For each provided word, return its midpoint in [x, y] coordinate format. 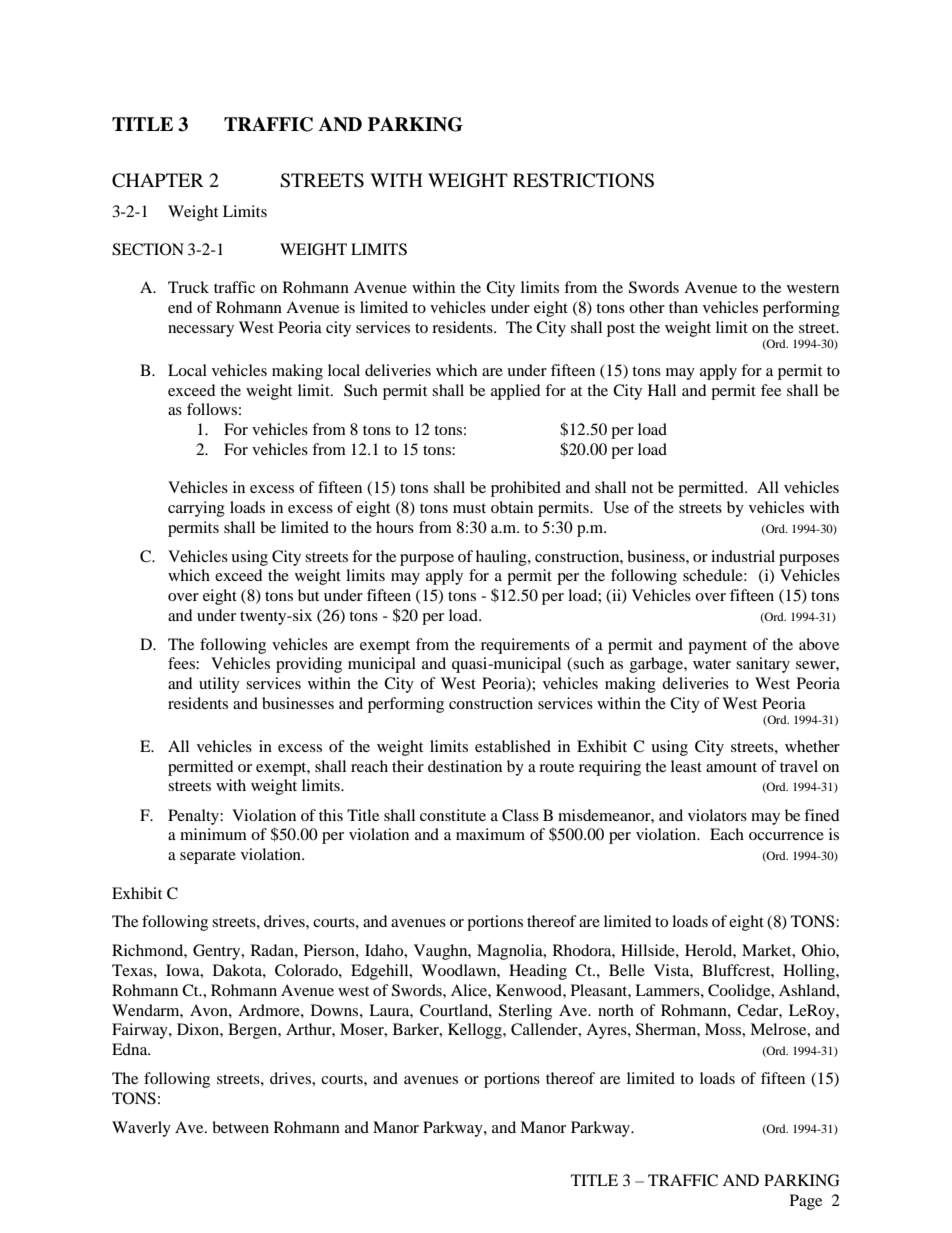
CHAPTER [158, 180]
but [308, 595]
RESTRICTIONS [583, 180]
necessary [201, 331]
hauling [502, 558]
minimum [213, 834]
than [683, 307]
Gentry [218, 952]
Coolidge [740, 992]
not [642, 488]
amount [731, 767]
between [240, 1127]
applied [516, 392]
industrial [743, 556]
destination [465, 766]
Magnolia [511, 952]
